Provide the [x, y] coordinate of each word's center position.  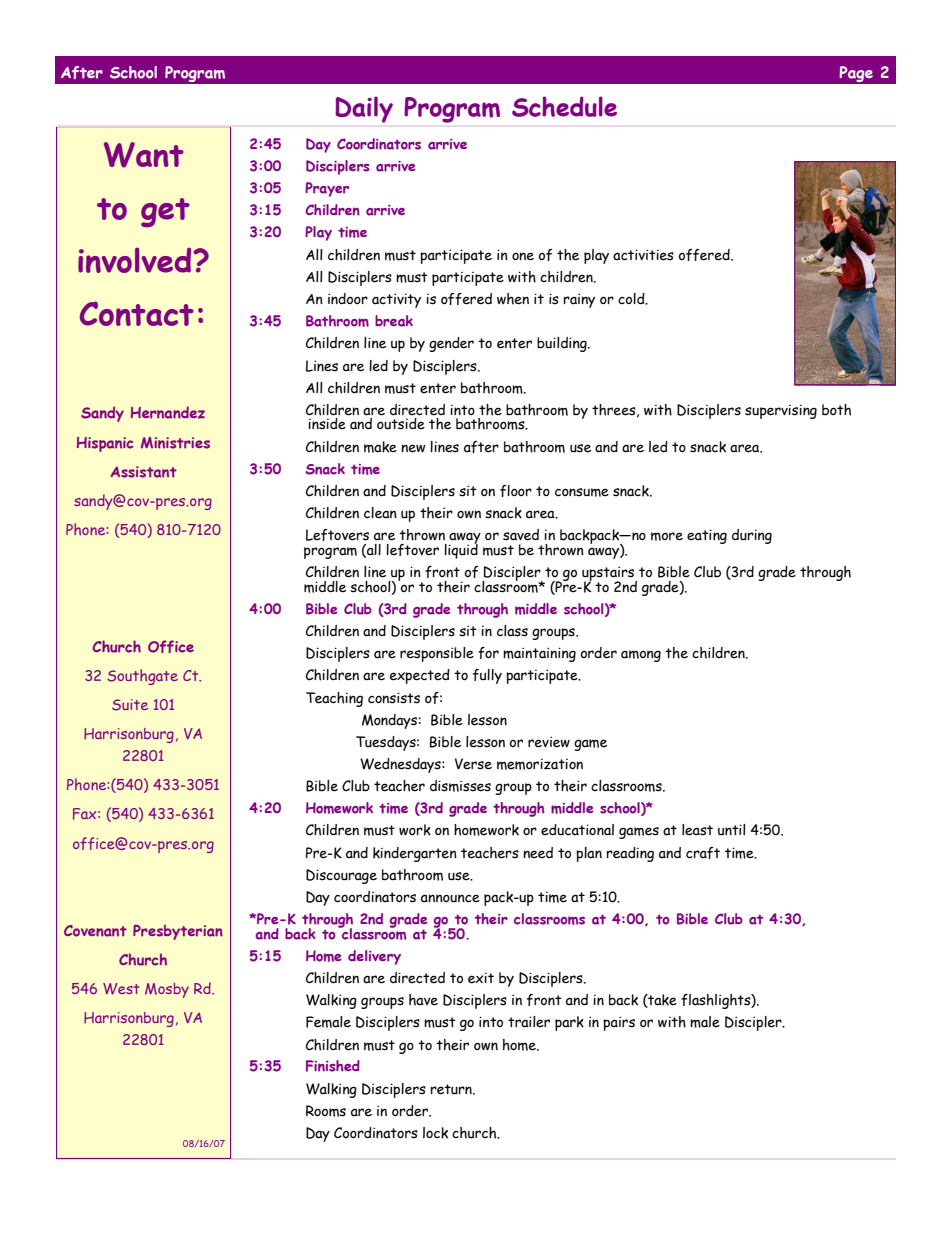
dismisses [460, 786]
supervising [781, 412]
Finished [333, 1066]
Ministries [175, 443]
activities [643, 255]
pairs [619, 1023]
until [732, 830]
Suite [130, 705]
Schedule [564, 106]
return [452, 1089]
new [413, 448]
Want [144, 155]
